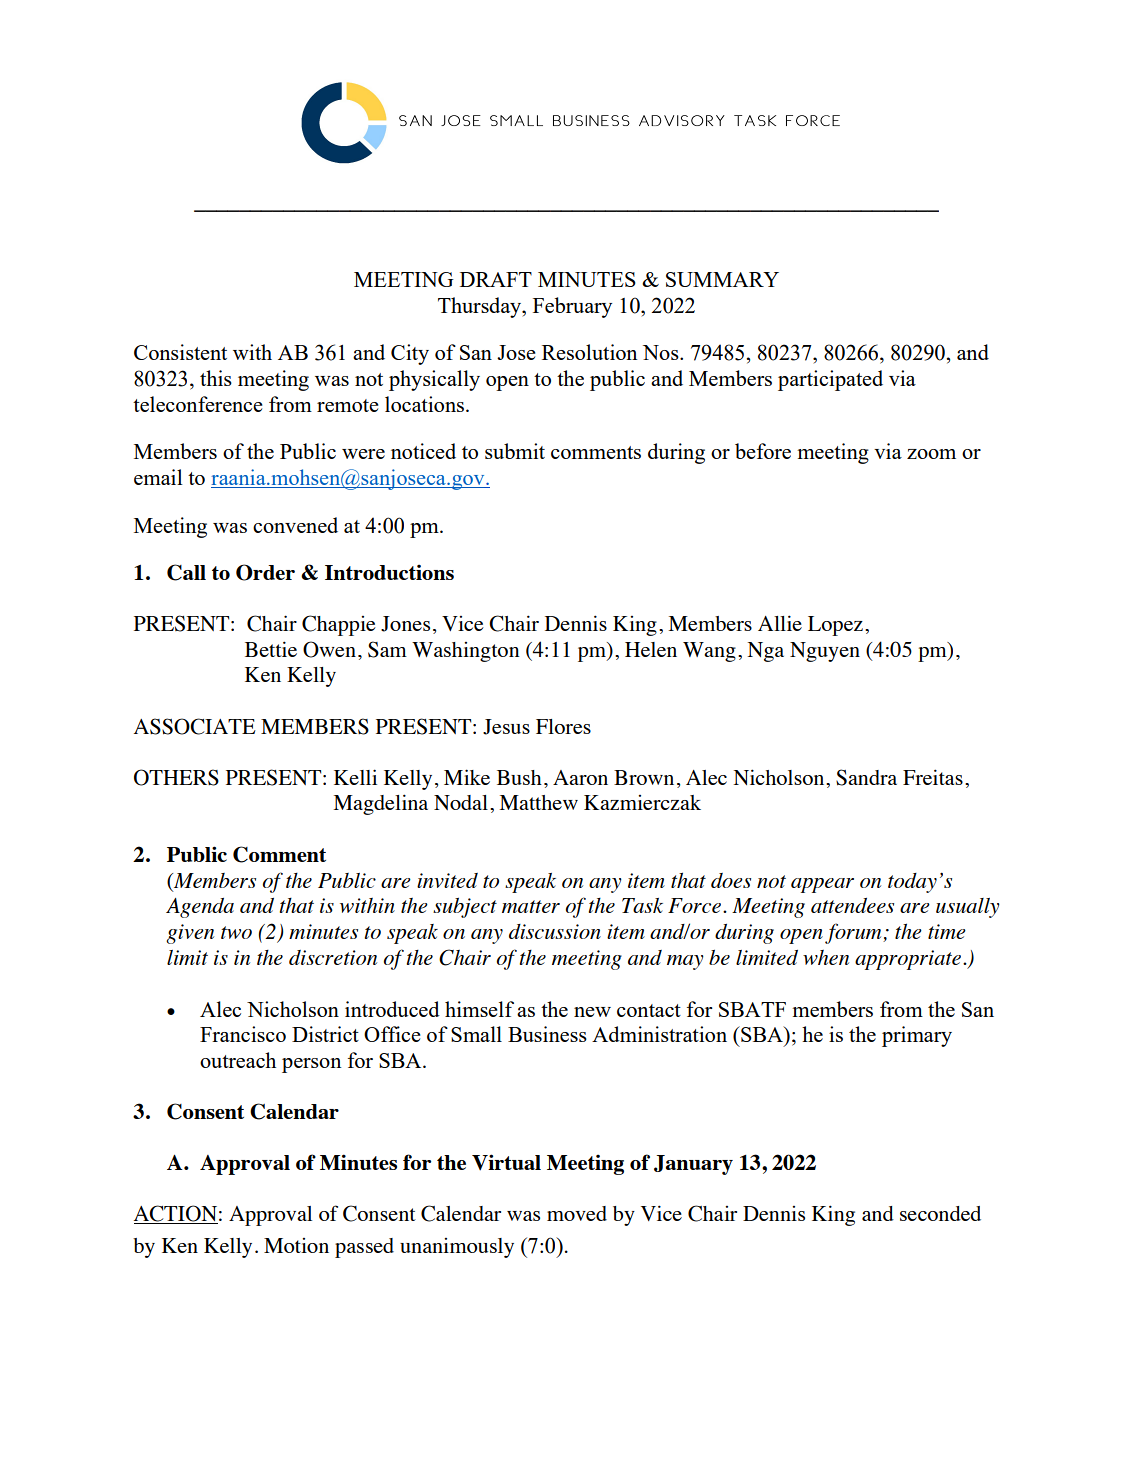 The height and width of the screenshot is (1467, 1133). What do you see at coordinates (243, 1034) in the screenshot?
I see `Francisco` at bounding box center [243, 1034].
